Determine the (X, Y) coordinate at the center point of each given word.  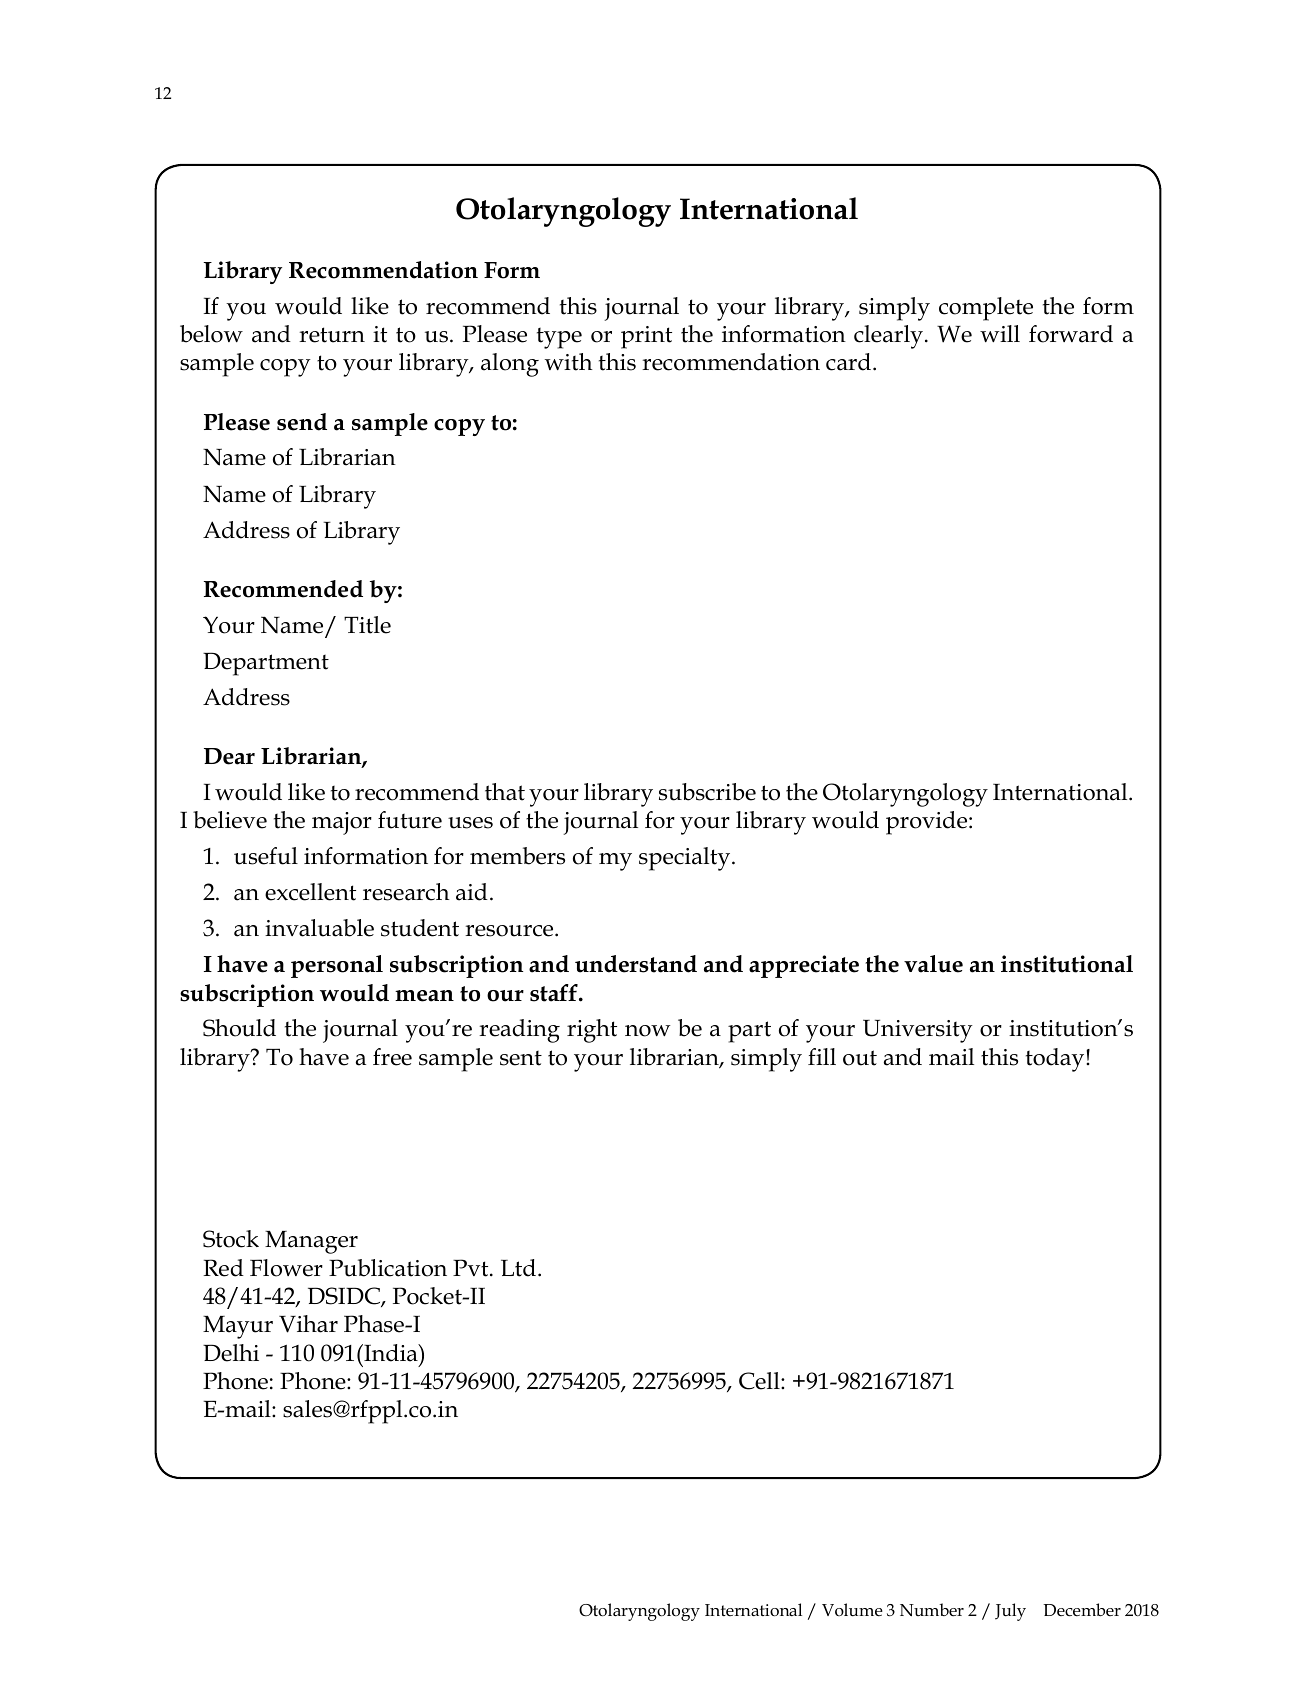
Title (367, 625)
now (648, 1031)
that (505, 792)
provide (928, 823)
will (1000, 333)
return (332, 335)
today (1056, 1060)
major (342, 823)
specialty (686, 859)
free (392, 1057)
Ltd (518, 1268)
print (646, 337)
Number (932, 1609)
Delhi (231, 1353)
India (391, 1353)
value (933, 964)
